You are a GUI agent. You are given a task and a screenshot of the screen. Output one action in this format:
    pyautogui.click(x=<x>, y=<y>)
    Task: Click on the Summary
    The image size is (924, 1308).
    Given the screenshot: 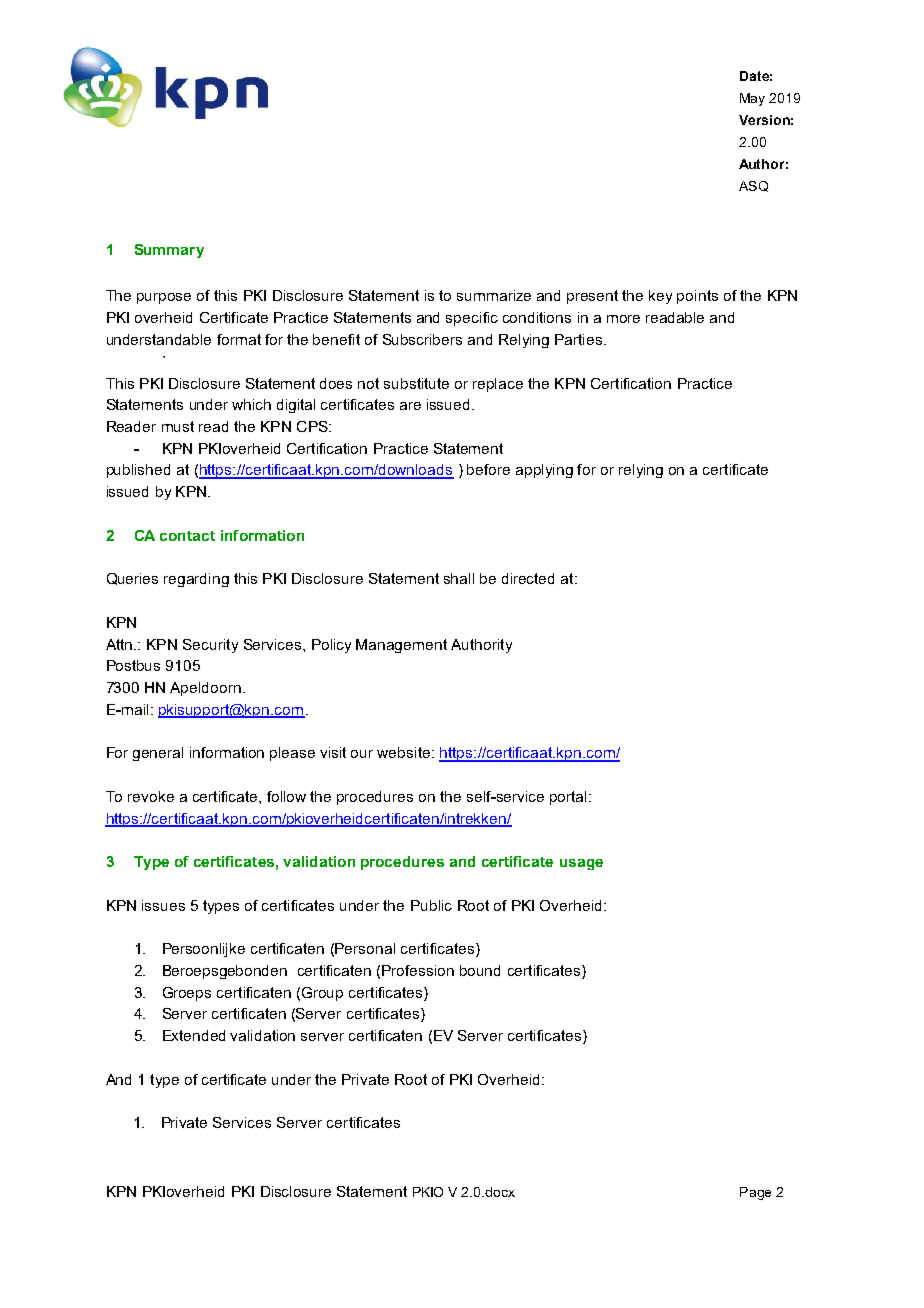 What is the action you would take?
    pyautogui.click(x=169, y=251)
